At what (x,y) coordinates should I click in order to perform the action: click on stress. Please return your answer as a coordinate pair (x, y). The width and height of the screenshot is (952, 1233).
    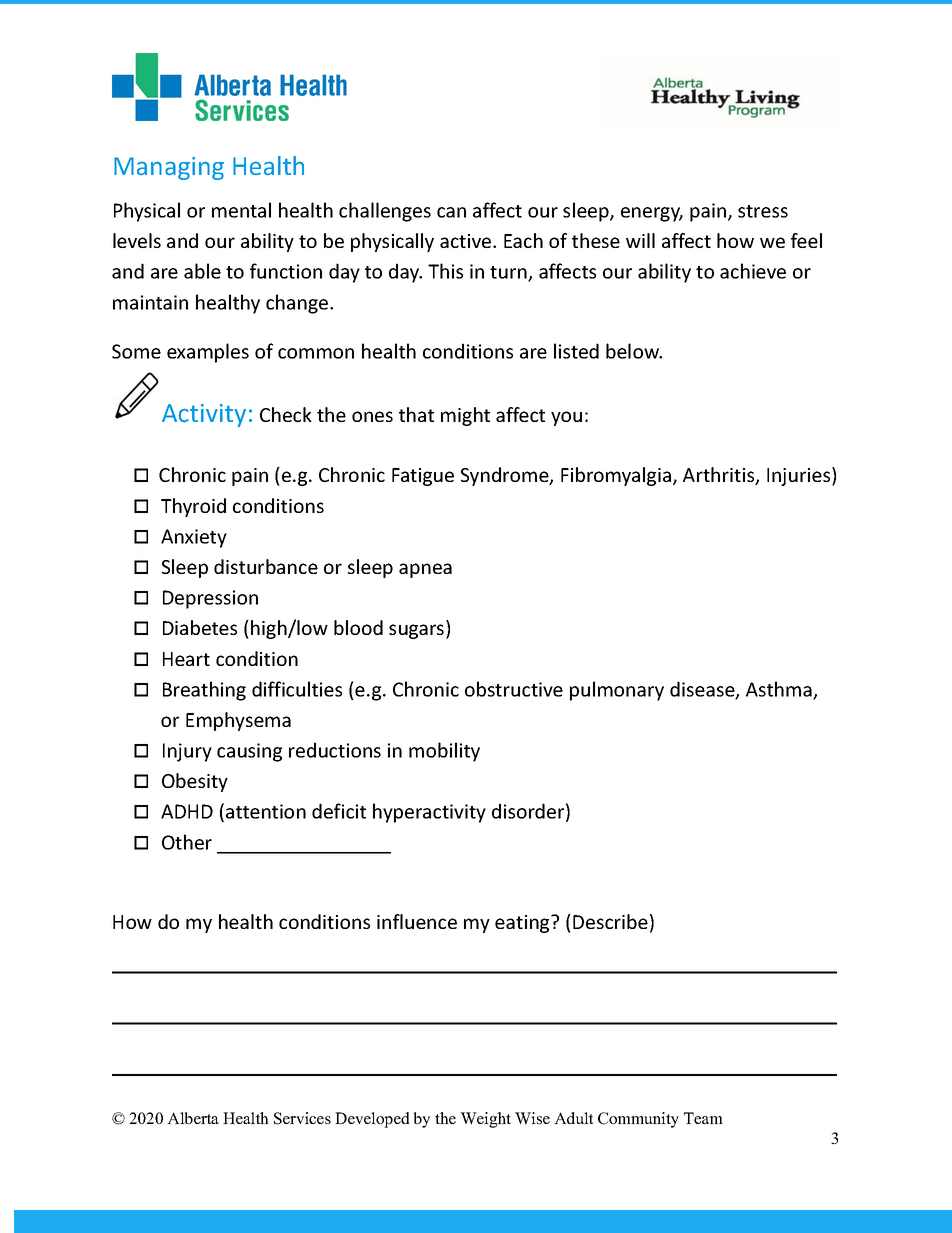
    Looking at the image, I should click on (763, 211).
